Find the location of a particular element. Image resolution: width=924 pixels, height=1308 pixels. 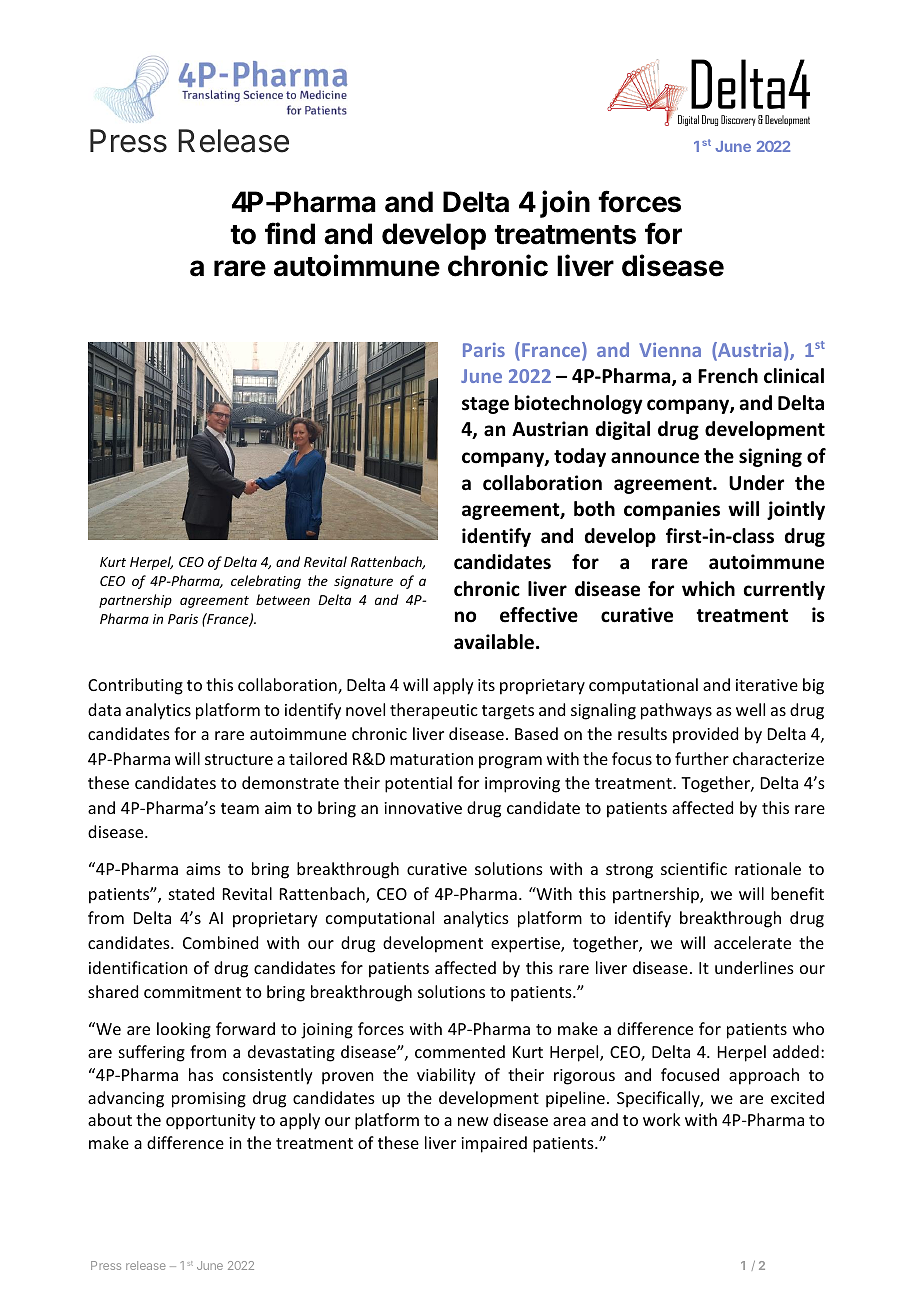

celebrating is located at coordinates (266, 582).
